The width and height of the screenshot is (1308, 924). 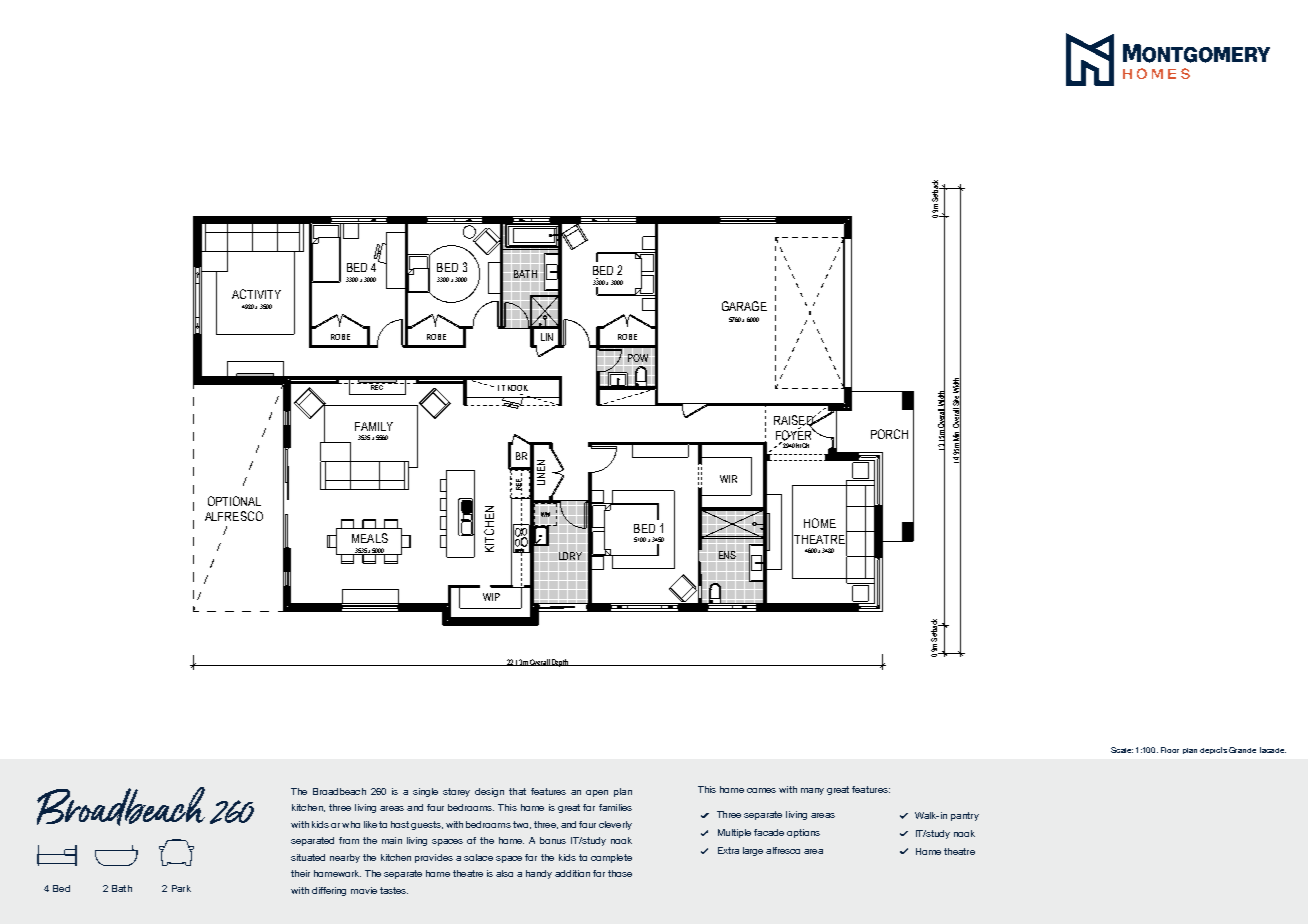 I want to click on Depth, so click(x=560, y=663).
